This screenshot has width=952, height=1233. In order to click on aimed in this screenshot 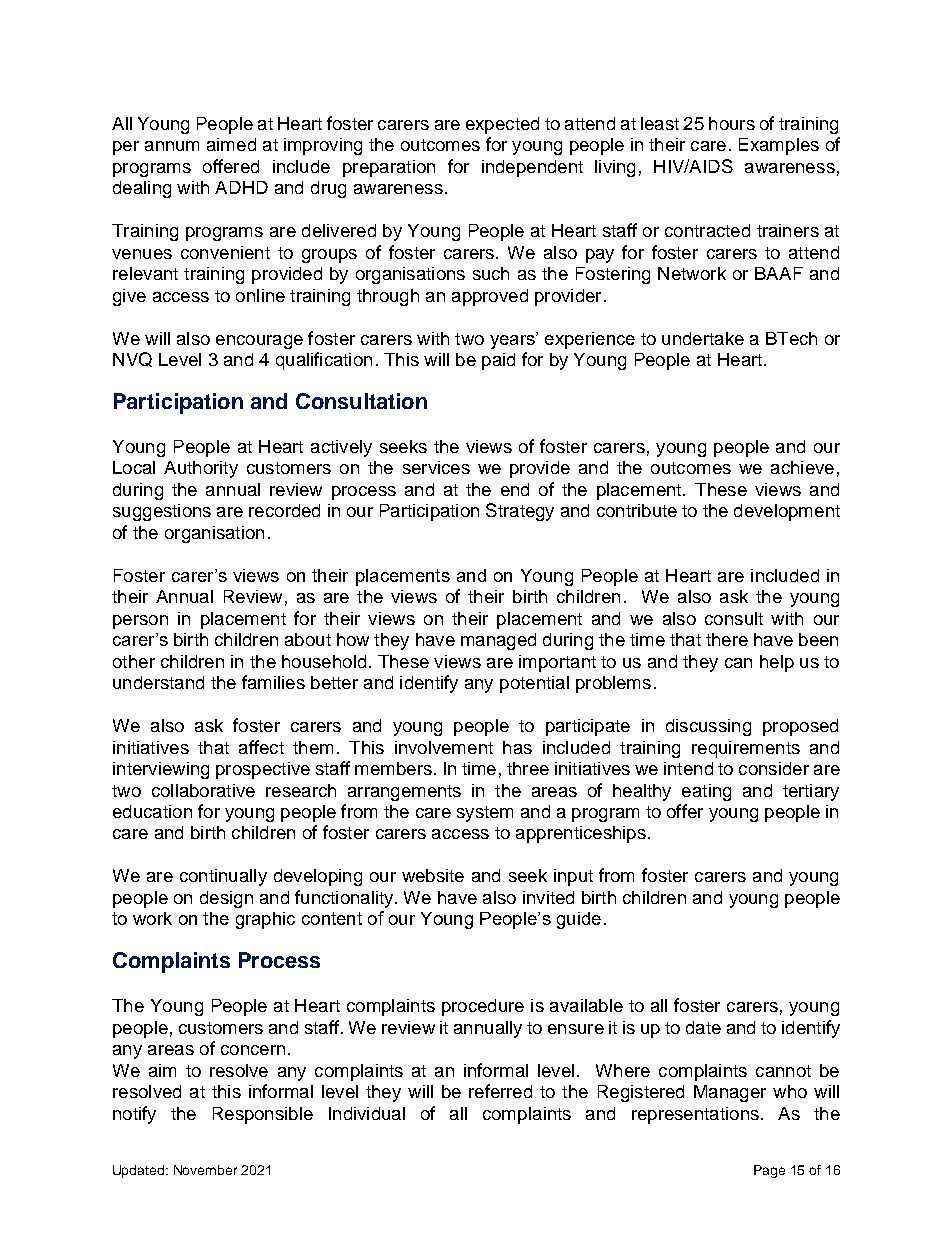, I will do `click(231, 144)`.
